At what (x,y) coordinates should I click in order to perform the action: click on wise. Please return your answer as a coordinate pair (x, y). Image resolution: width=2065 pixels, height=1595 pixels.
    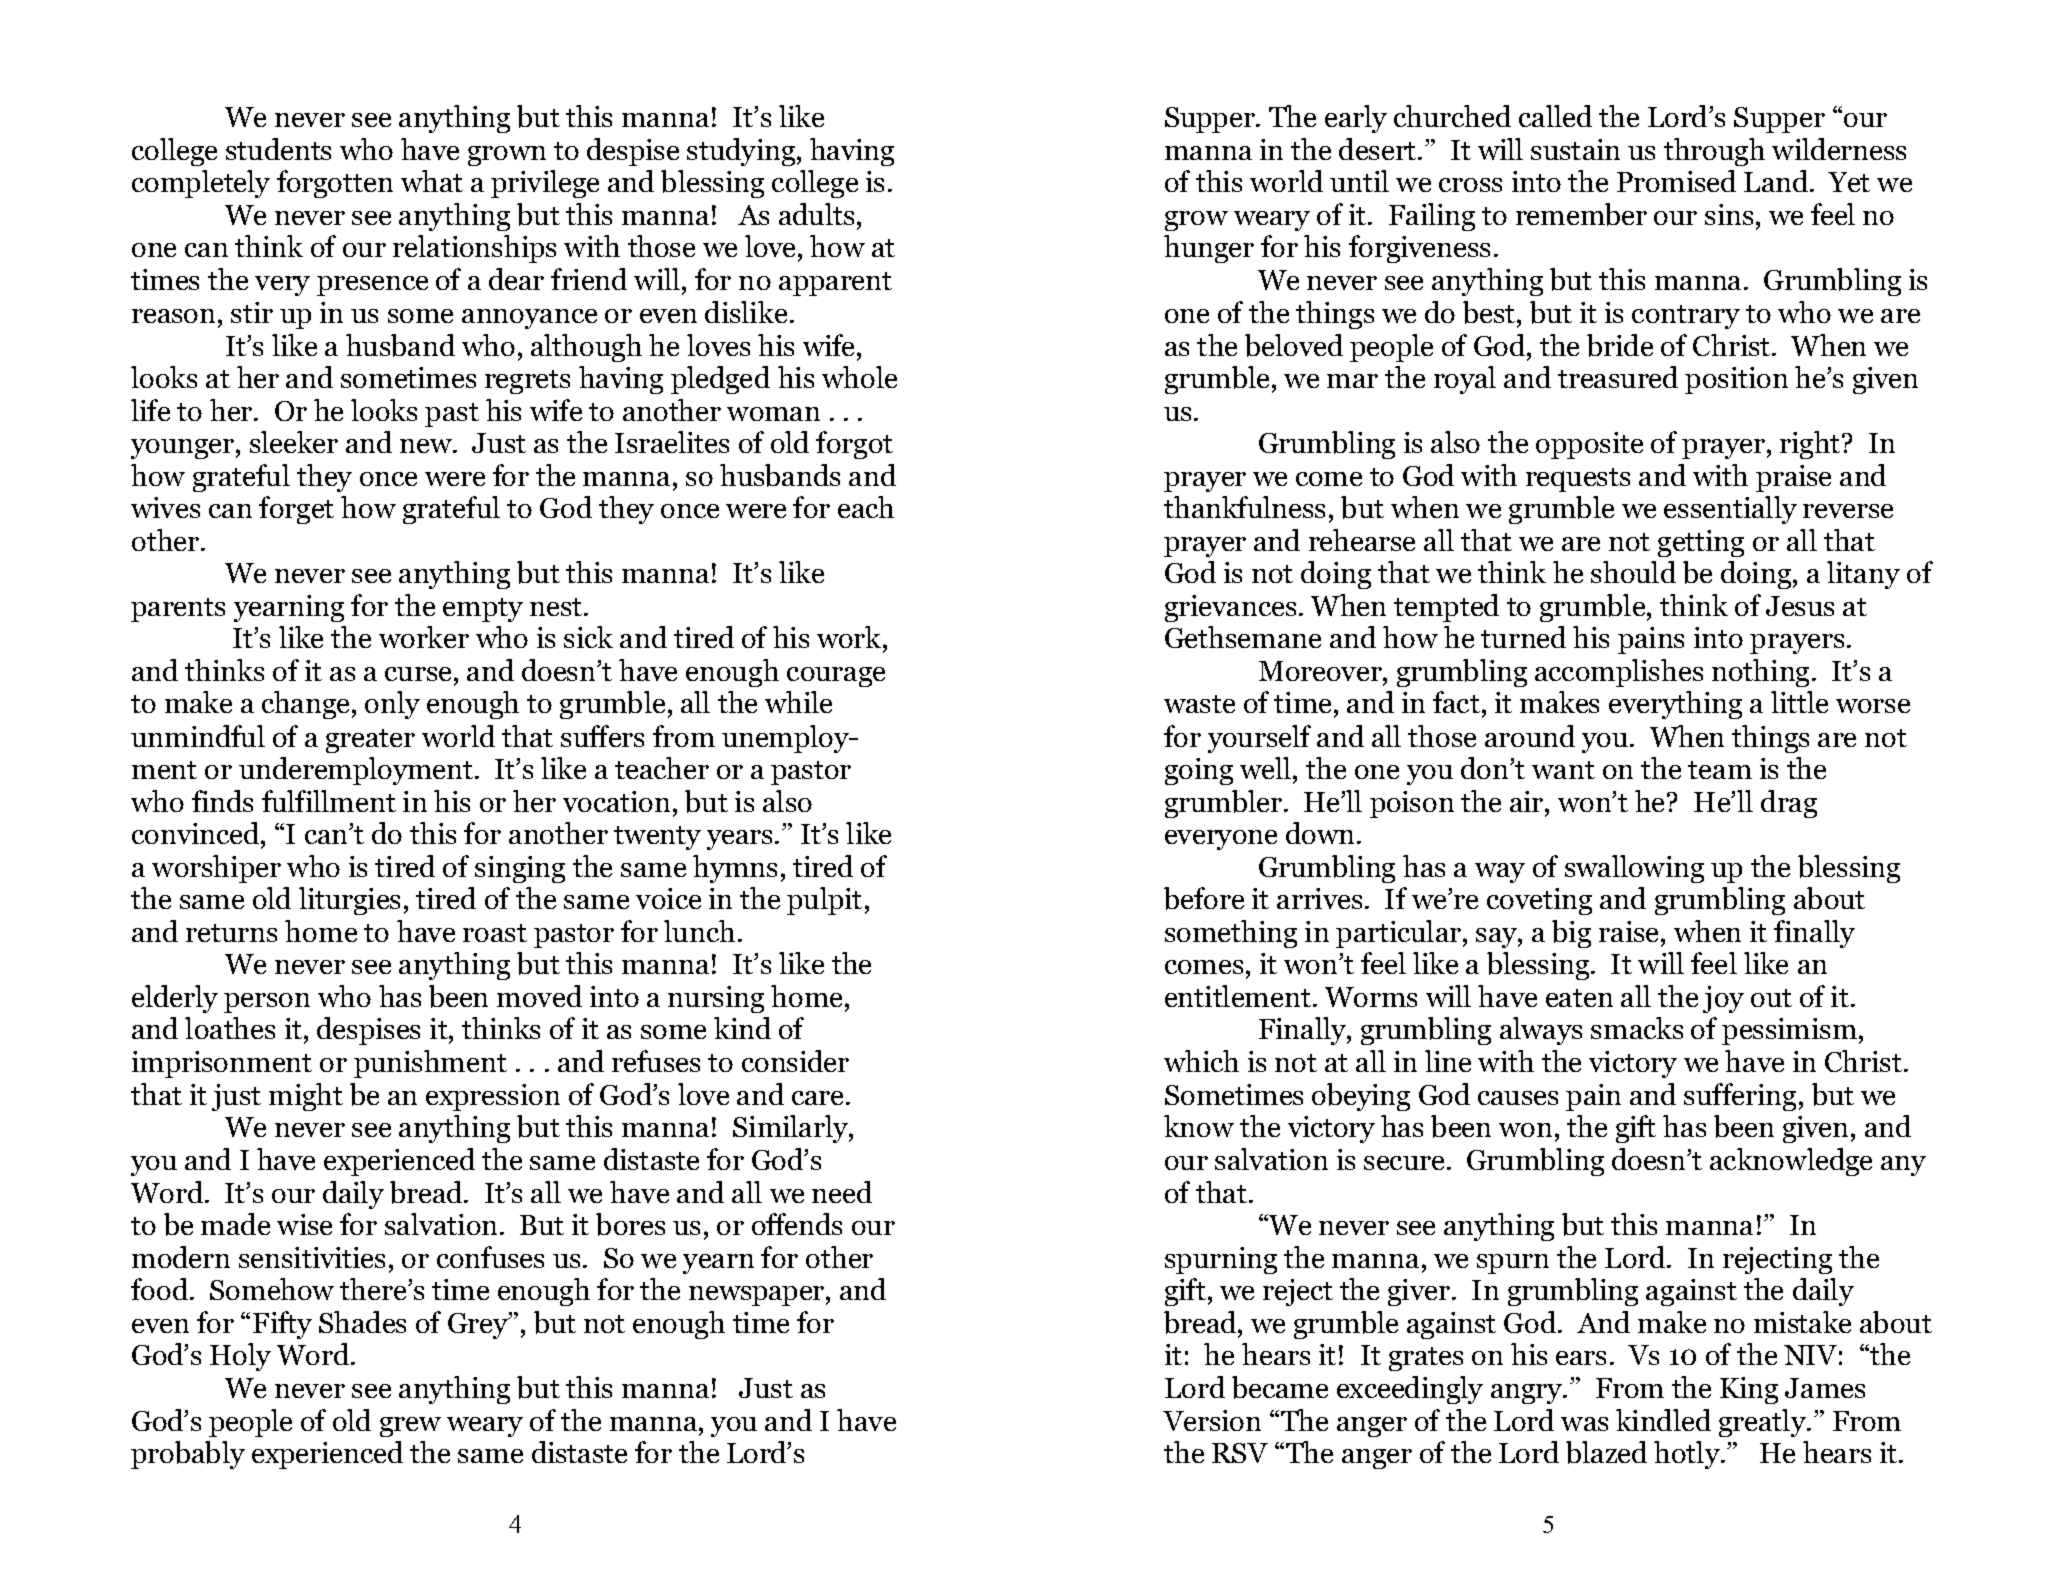
    Looking at the image, I should click on (304, 1224).
